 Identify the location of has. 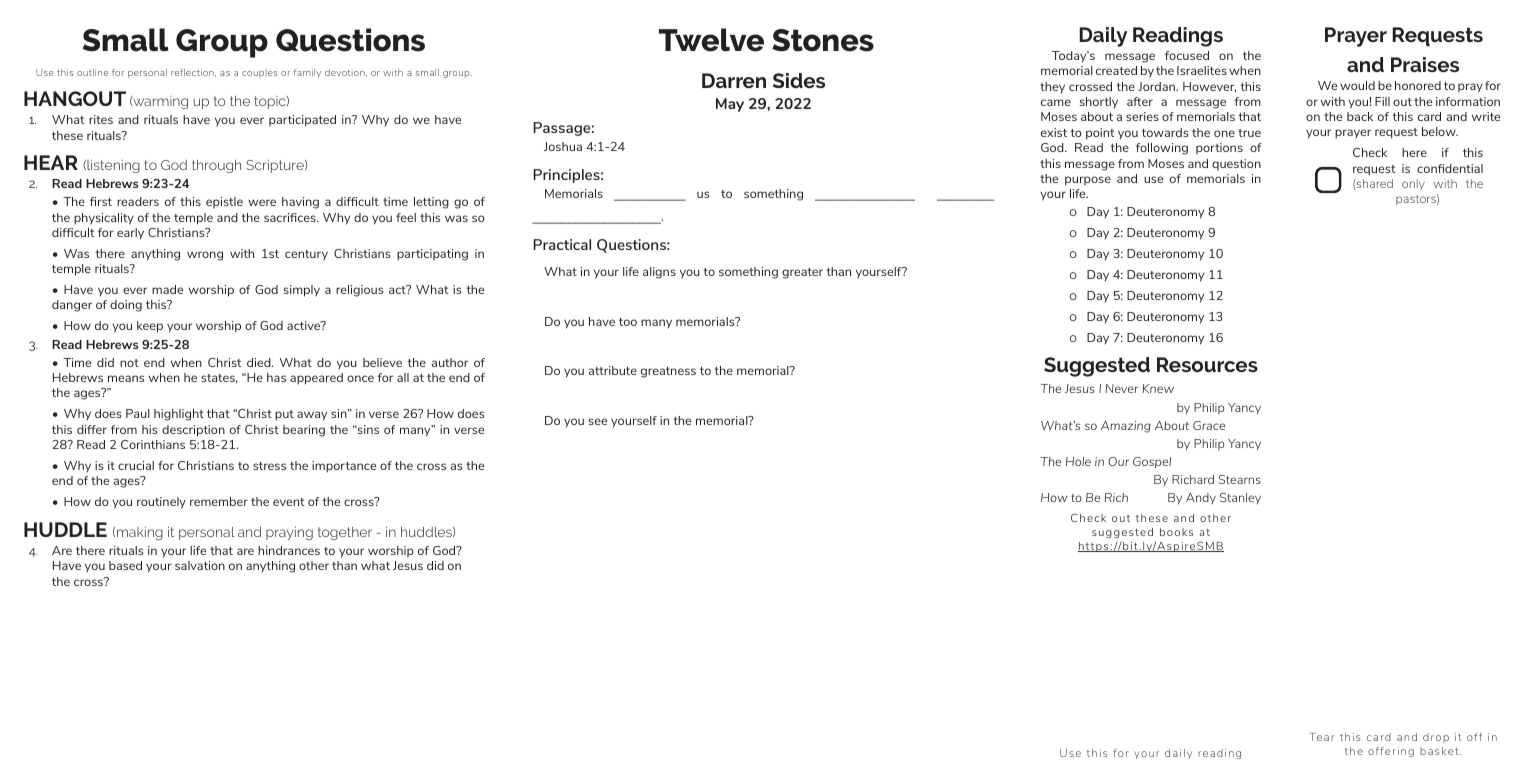
(276, 377).
